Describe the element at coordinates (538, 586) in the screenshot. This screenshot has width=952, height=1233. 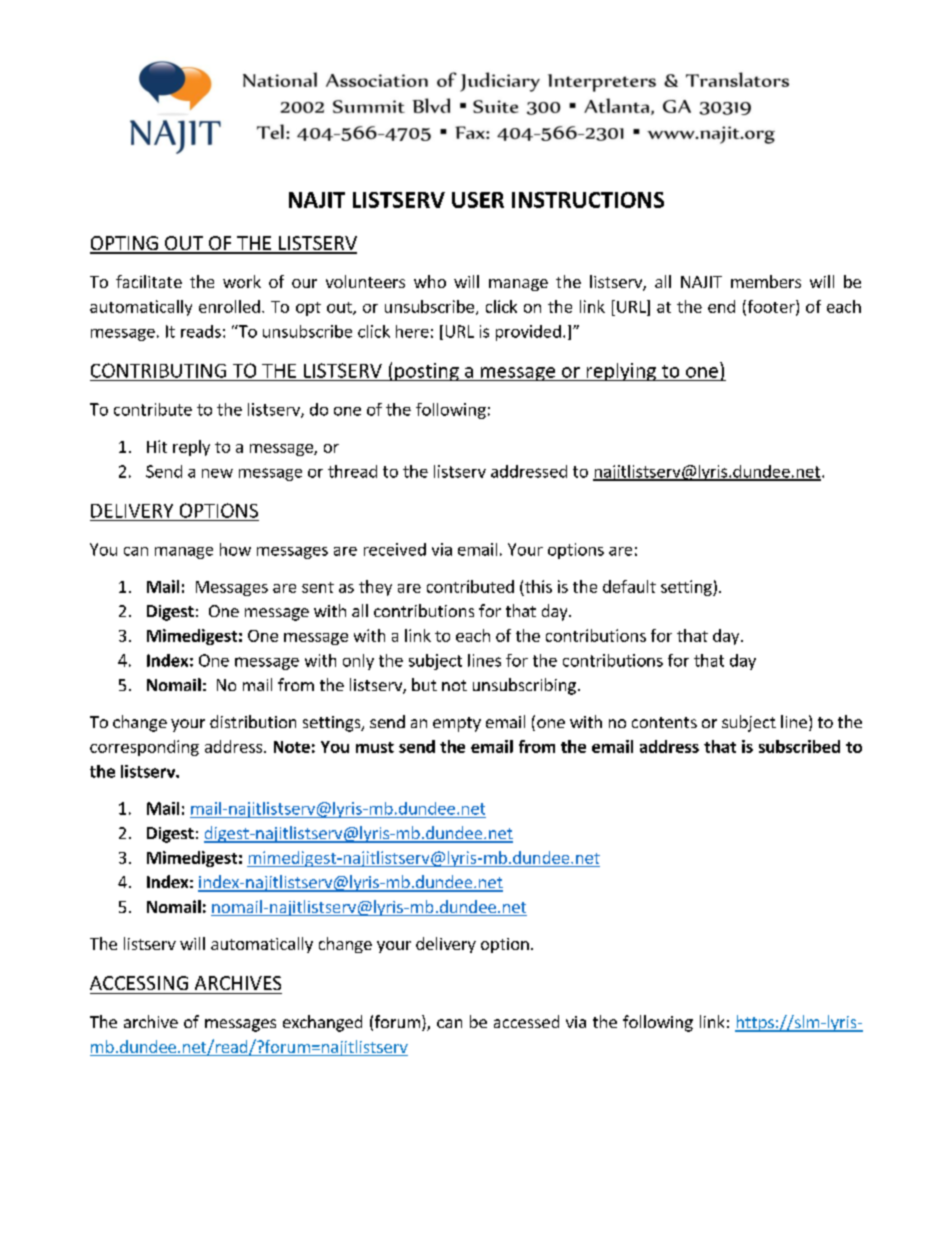
I see `this` at that location.
